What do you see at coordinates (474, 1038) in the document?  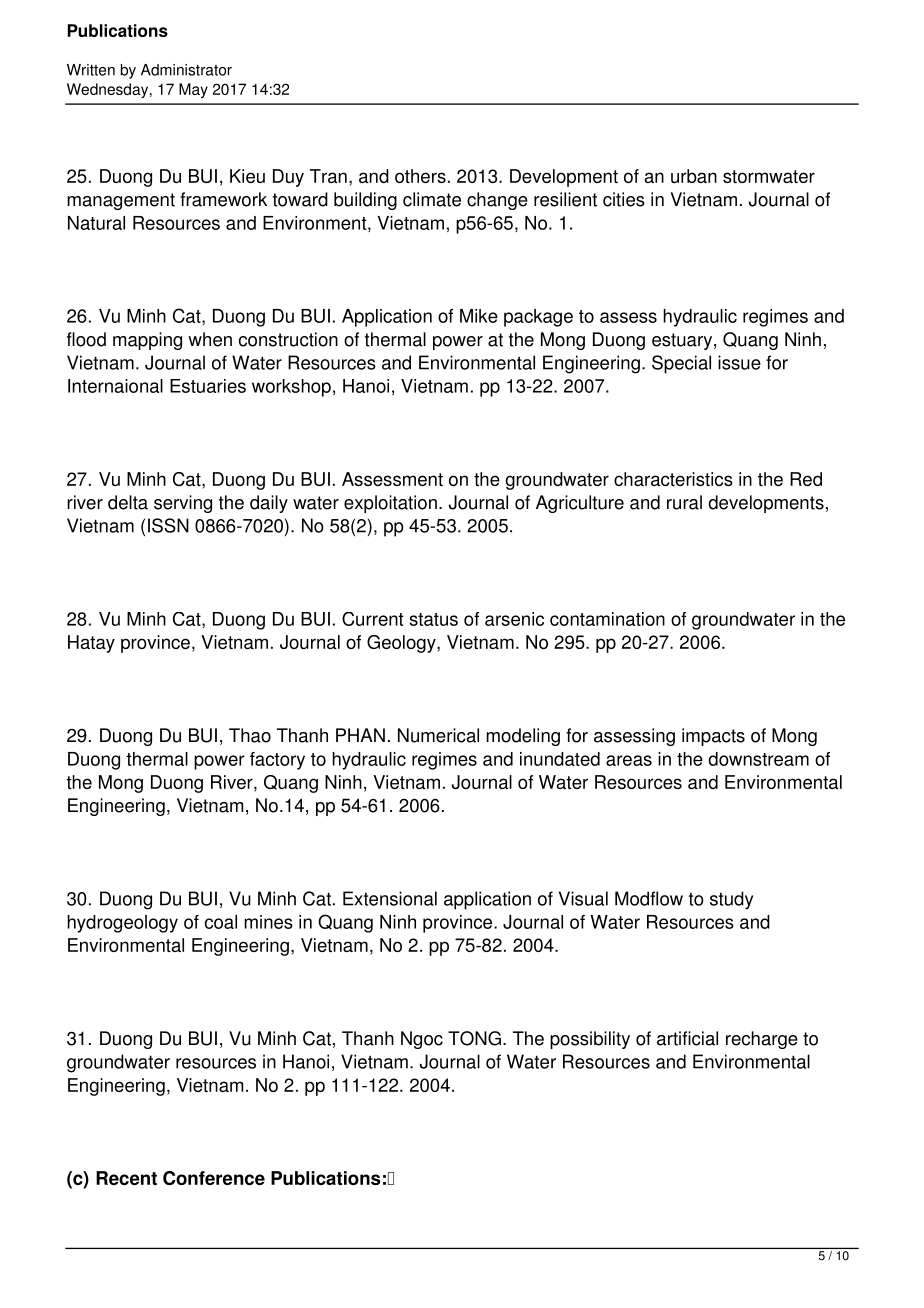 I see `TONG` at bounding box center [474, 1038].
